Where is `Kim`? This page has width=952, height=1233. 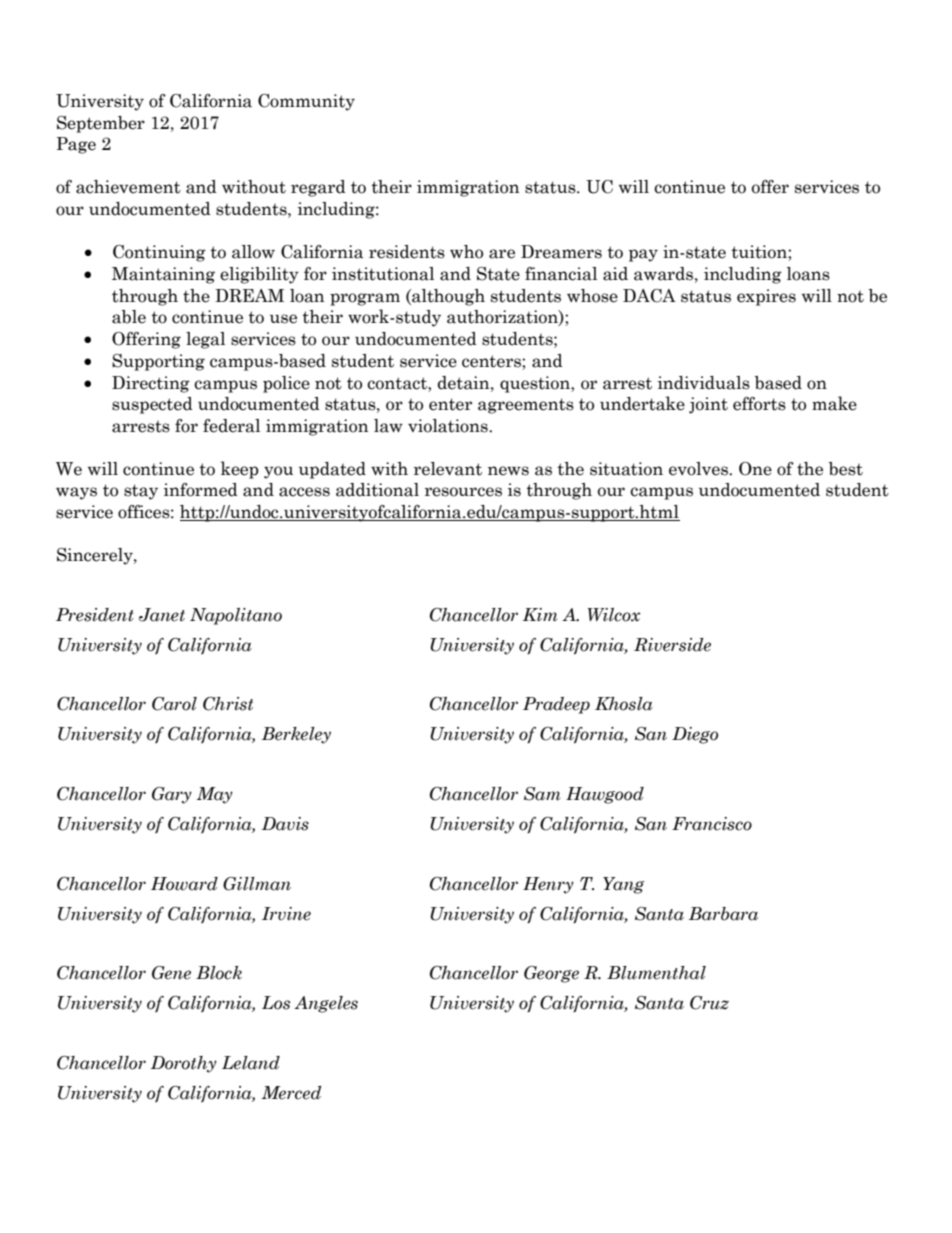 Kim is located at coordinates (540, 615).
